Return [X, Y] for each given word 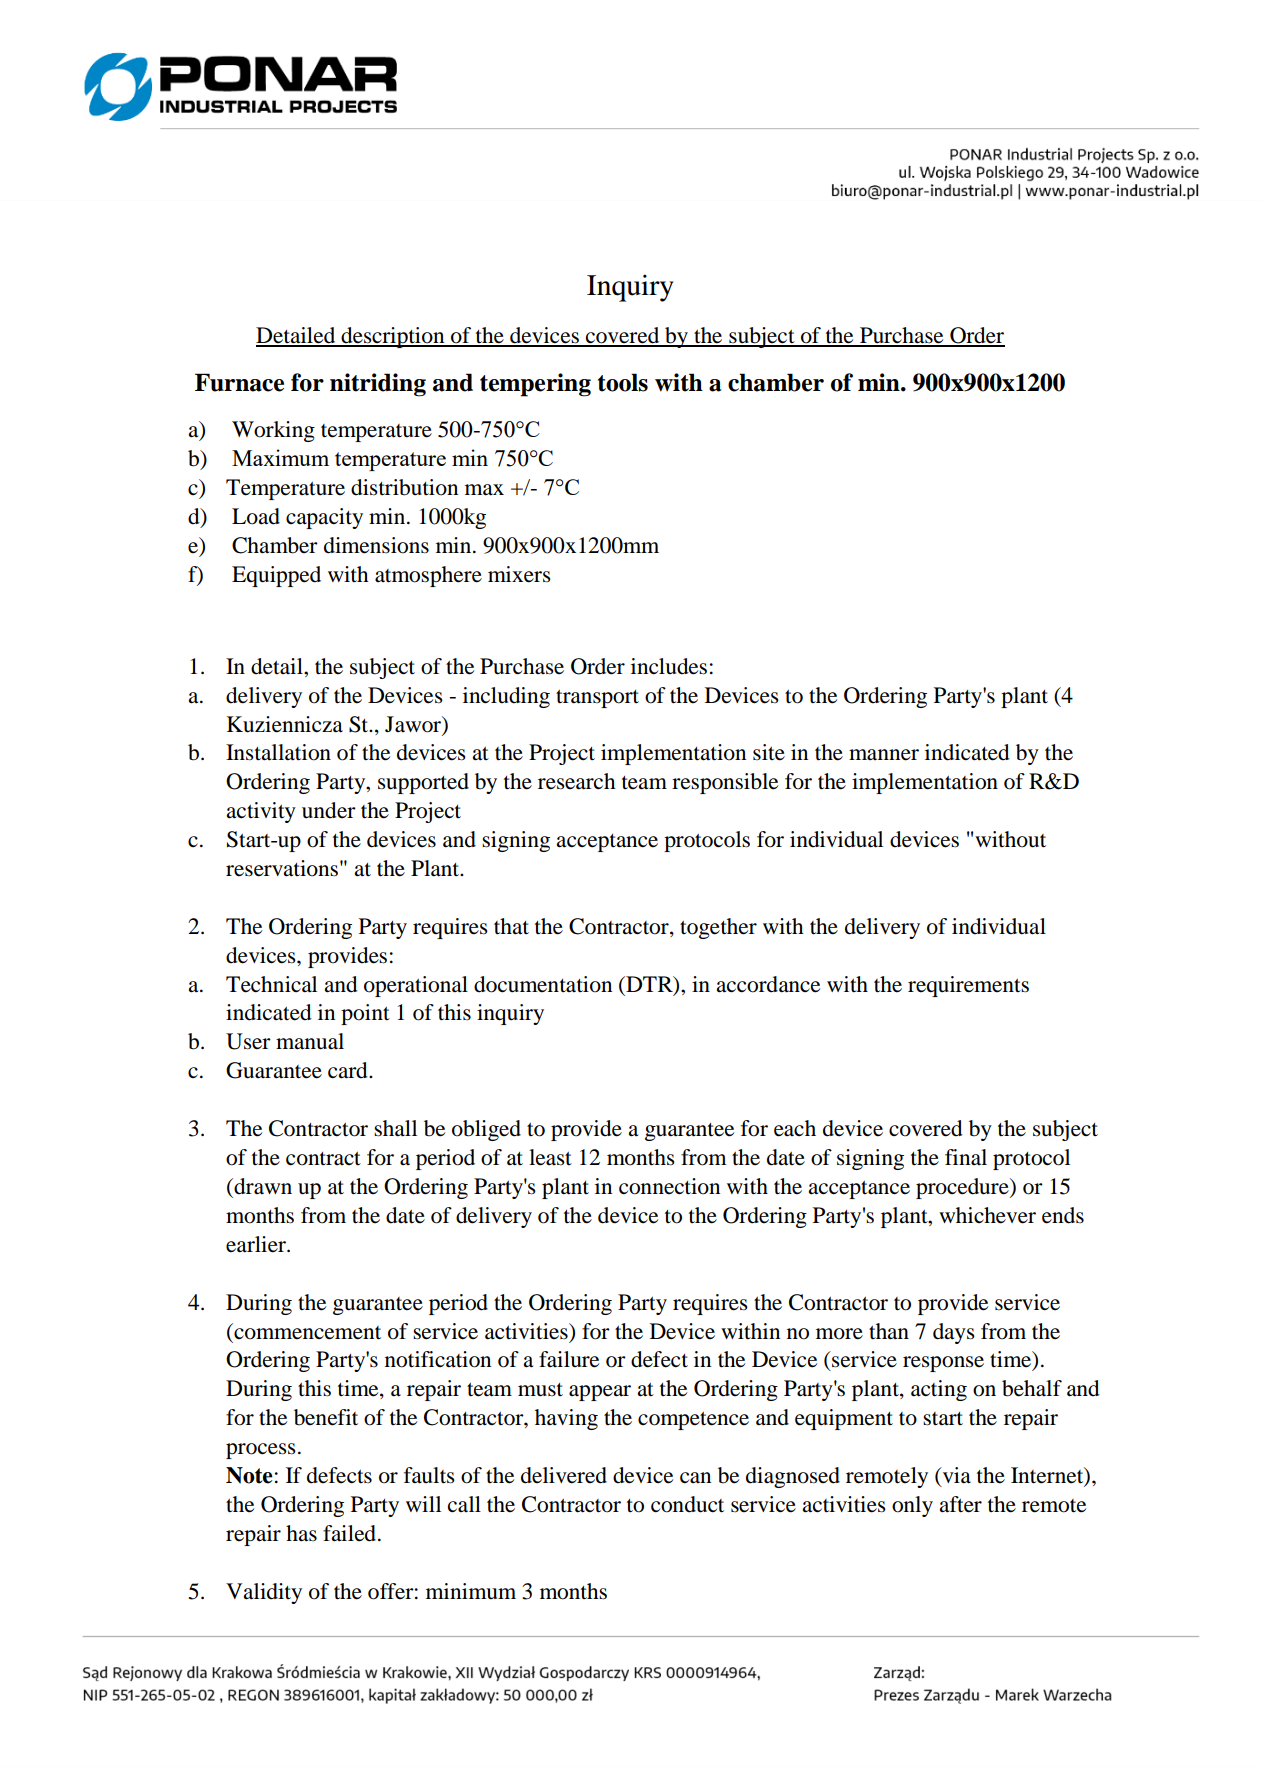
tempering [535, 385]
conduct [687, 1504]
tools [623, 382]
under [329, 810]
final [966, 1157]
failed [351, 1533]
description [393, 337]
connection [669, 1186]
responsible [725, 783]
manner [884, 755]
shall [395, 1128]
